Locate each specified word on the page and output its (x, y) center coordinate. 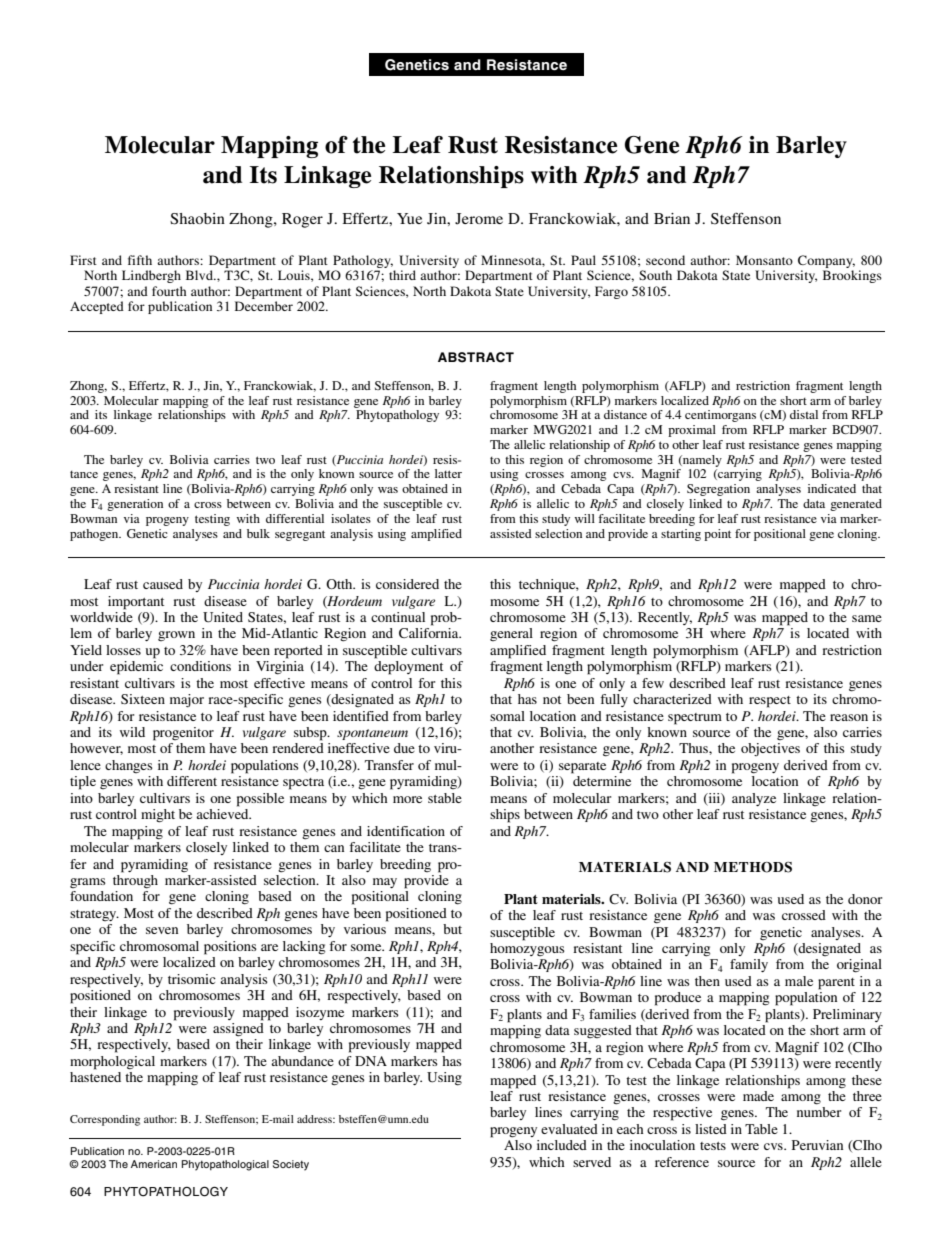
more (407, 799)
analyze (754, 799)
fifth (140, 260)
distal (804, 414)
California (430, 633)
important (136, 603)
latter (448, 473)
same (867, 618)
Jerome (479, 219)
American (154, 1164)
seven (162, 930)
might (158, 816)
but (452, 929)
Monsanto (764, 260)
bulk (258, 533)
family (749, 965)
